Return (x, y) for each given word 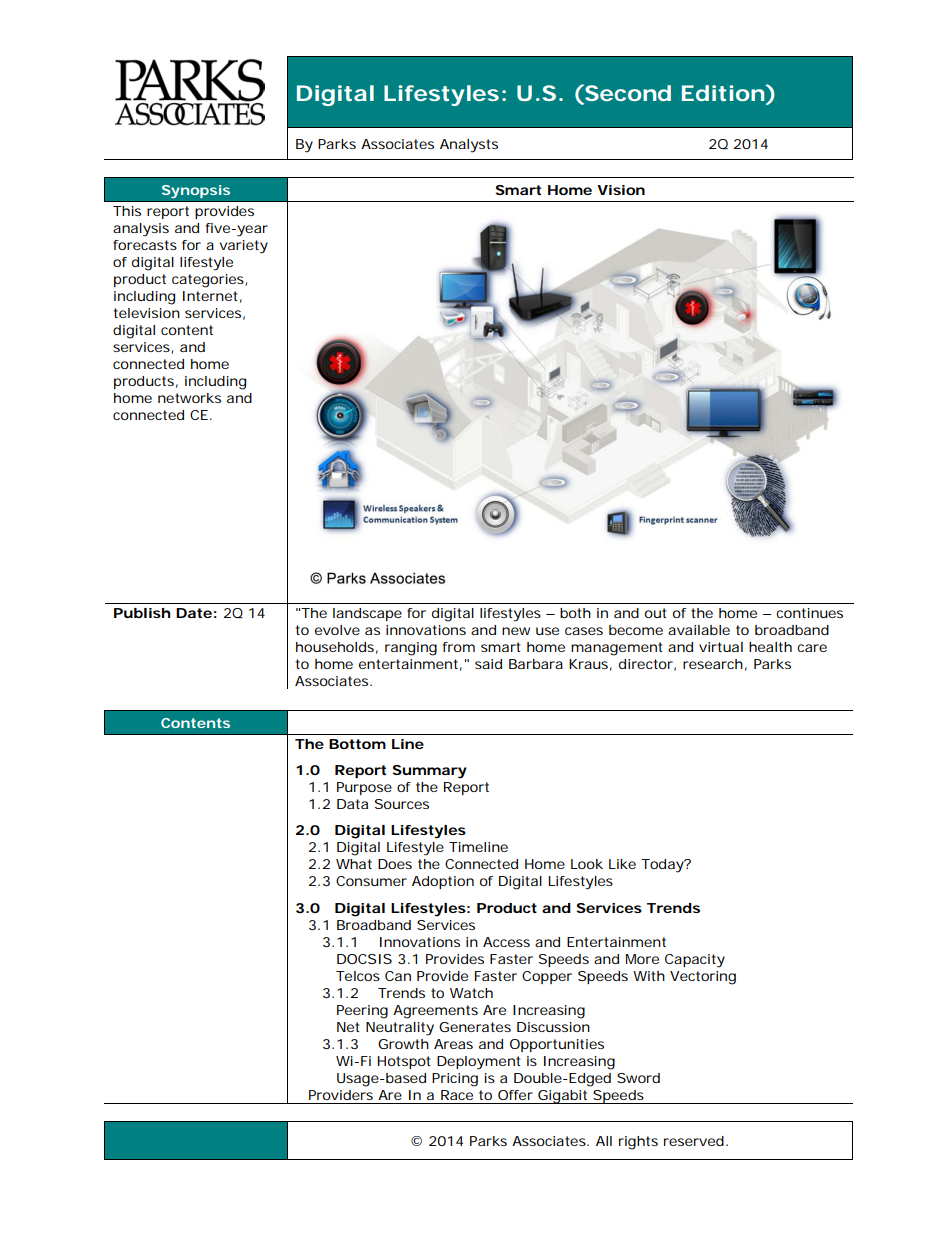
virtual (721, 647)
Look (587, 864)
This (127, 211)
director (646, 664)
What (354, 864)
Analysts (469, 146)
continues (809, 613)
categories (208, 281)
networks (189, 398)
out (656, 613)
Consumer (371, 881)
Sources (402, 804)
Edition (721, 93)
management (617, 649)
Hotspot (404, 1062)
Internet (210, 296)
